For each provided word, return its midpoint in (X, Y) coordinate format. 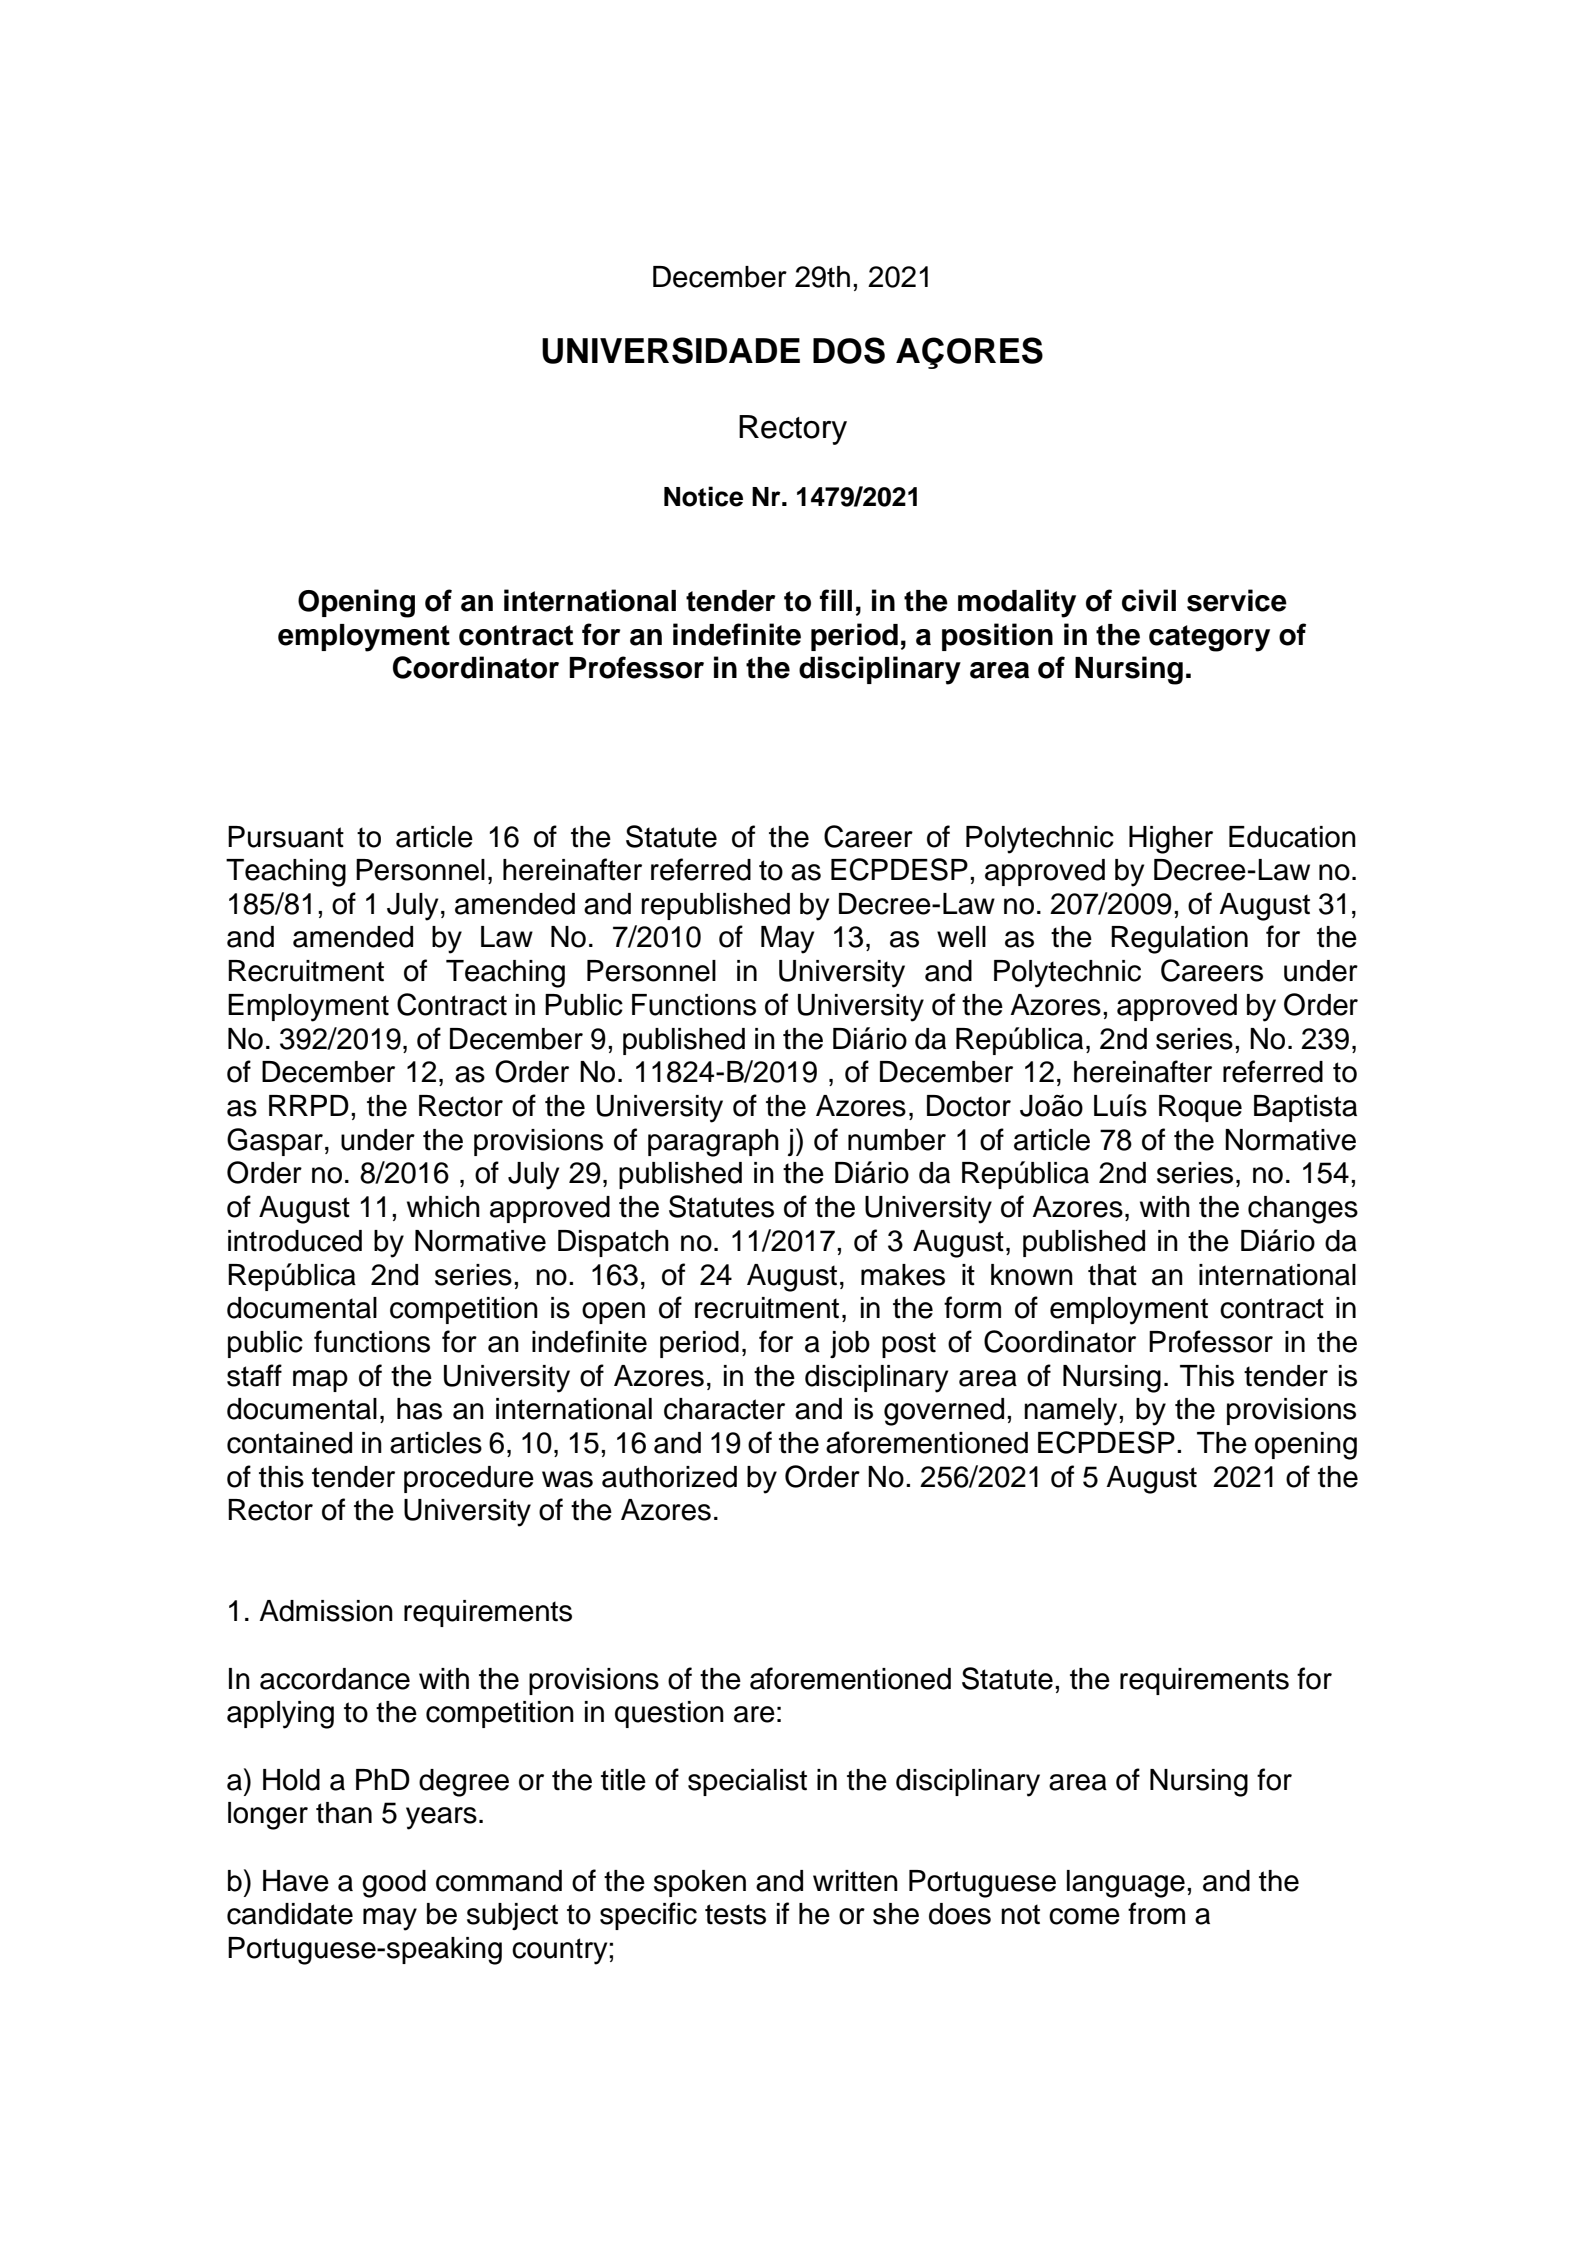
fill (836, 600)
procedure (469, 1479)
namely (1072, 1412)
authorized (669, 1477)
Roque (1200, 1108)
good (394, 1884)
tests (735, 1914)
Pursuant (286, 837)
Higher (1171, 840)
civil (1149, 600)
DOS (849, 350)
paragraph (713, 1143)
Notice (703, 496)
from (1156, 1913)
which (443, 1207)
